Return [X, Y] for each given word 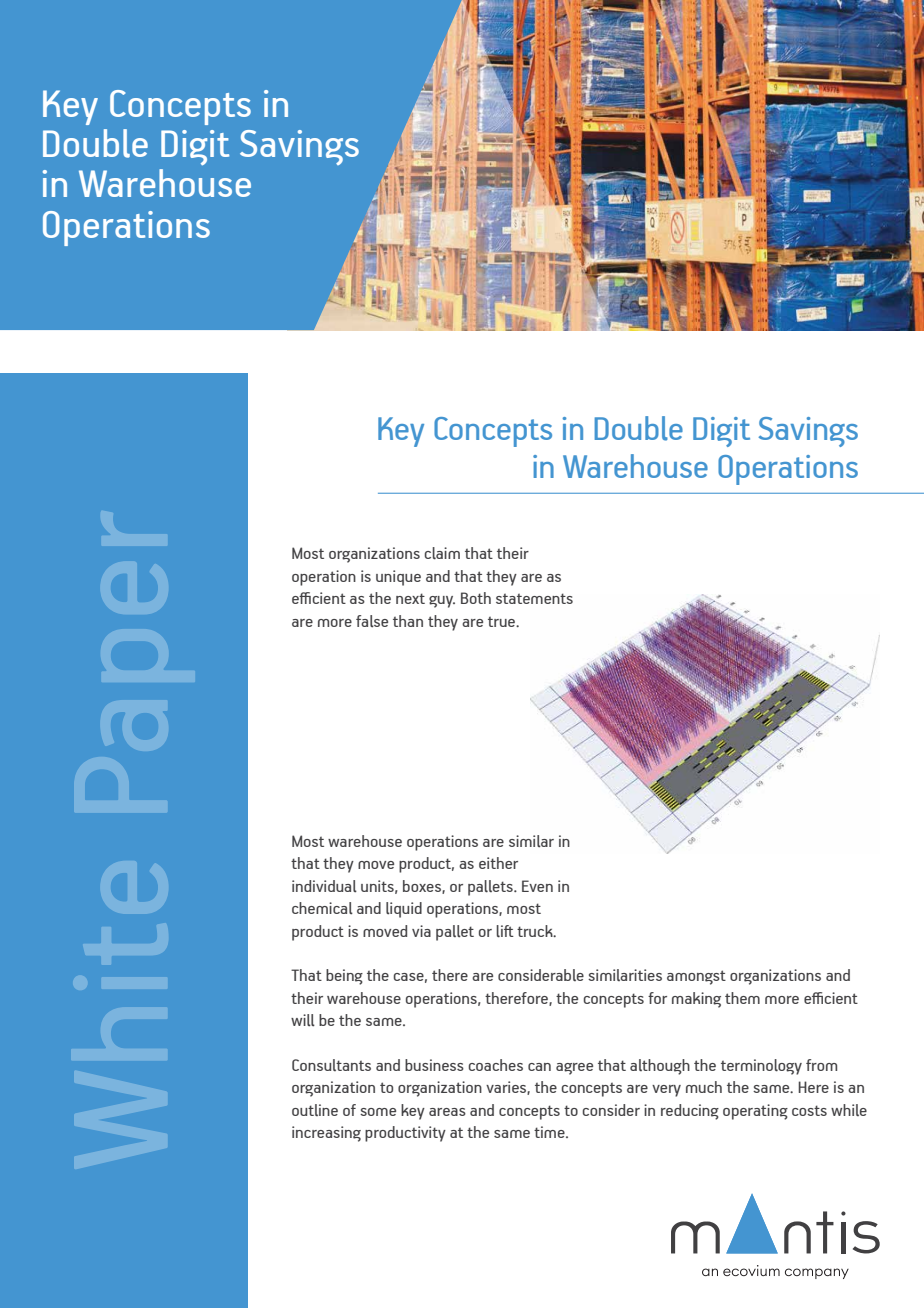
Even [537, 886]
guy [442, 602]
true [502, 622]
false [372, 621]
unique [398, 578]
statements [534, 598]
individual [324, 886]
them [742, 998]
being [344, 977]
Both [476, 598]
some [378, 1112]
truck [536, 931]
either [498, 863]
